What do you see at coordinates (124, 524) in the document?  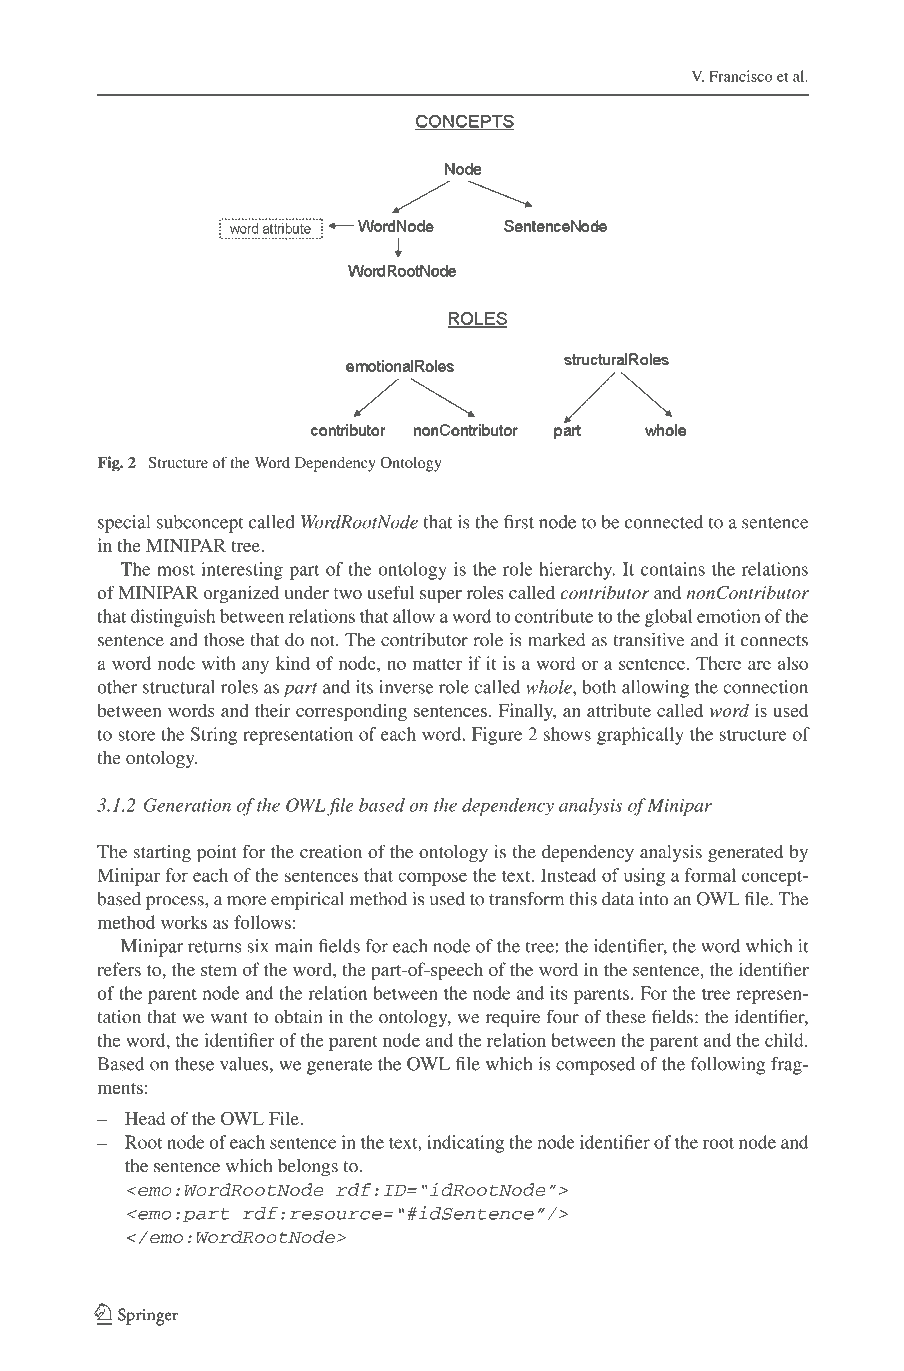 I see `special` at bounding box center [124, 524].
